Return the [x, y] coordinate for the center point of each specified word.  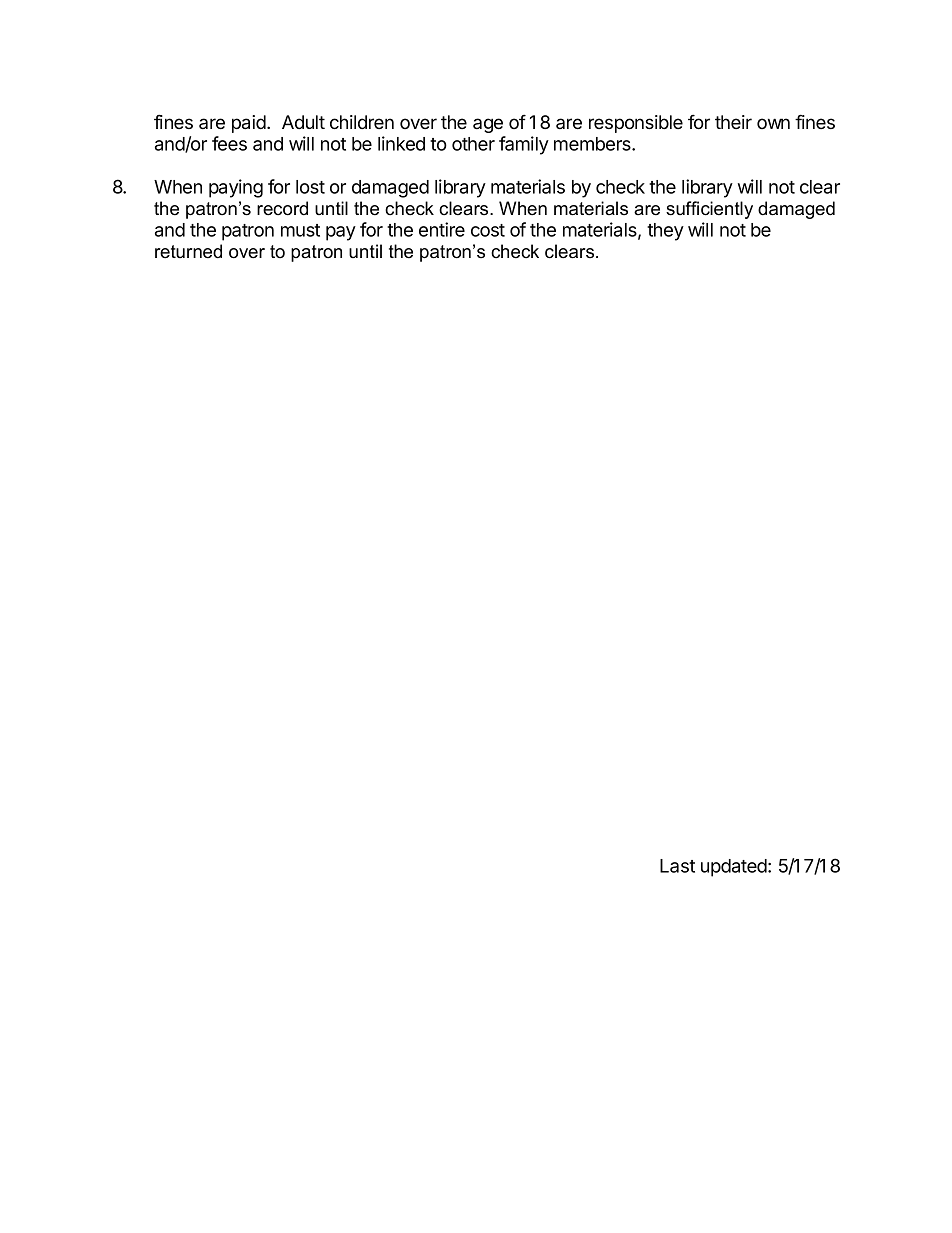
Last [677, 866]
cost [488, 230]
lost [310, 187]
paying [236, 188]
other [473, 144]
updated [735, 868]
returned [188, 251]
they [665, 232]
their [733, 122]
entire [442, 229]
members [593, 144]
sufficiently [709, 210]
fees [229, 143]
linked [401, 143]
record [282, 208]
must [300, 230]
